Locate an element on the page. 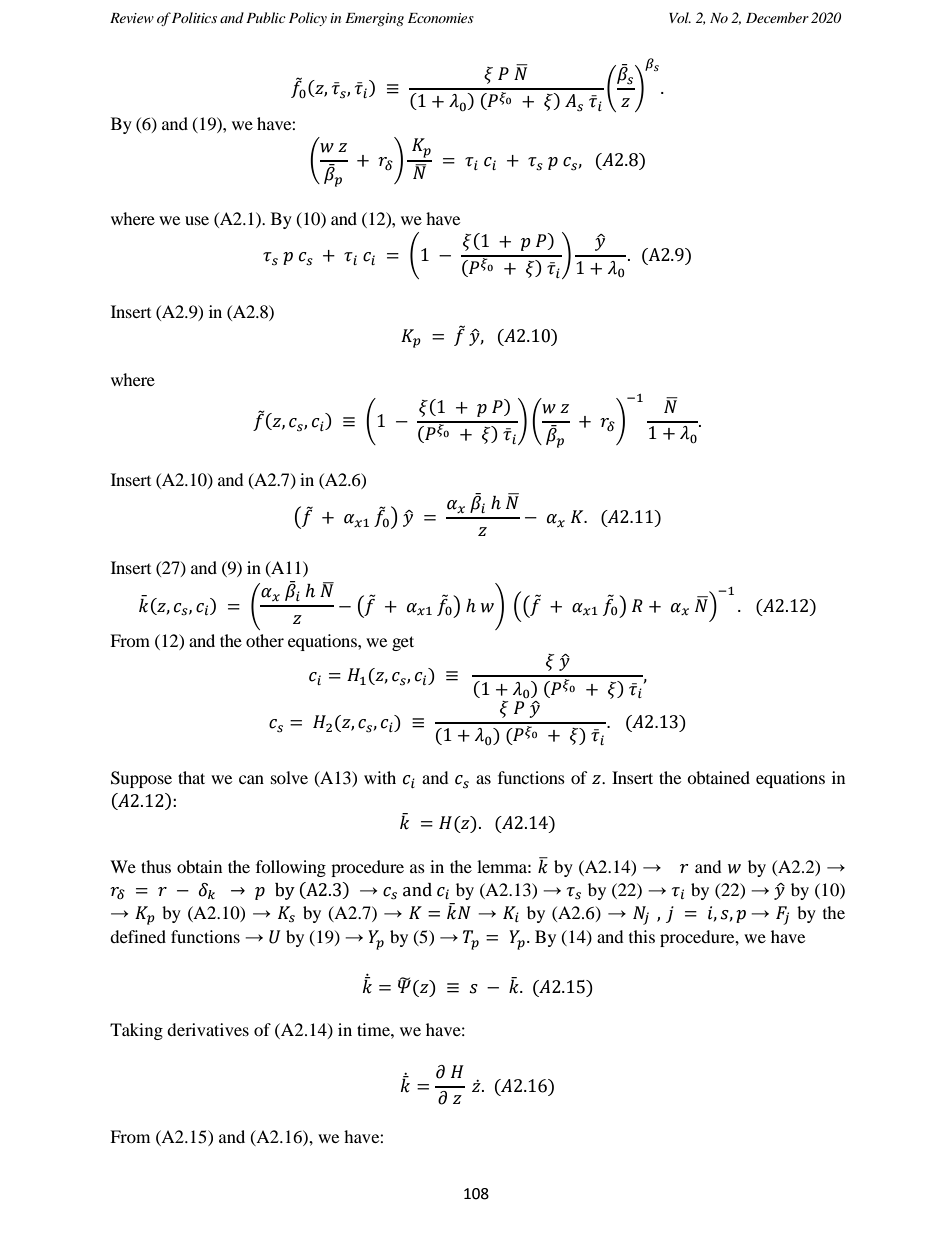 Image resolution: width=952 pixels, height=1233 pixels. Vol is located at coordinates (680, 17).
